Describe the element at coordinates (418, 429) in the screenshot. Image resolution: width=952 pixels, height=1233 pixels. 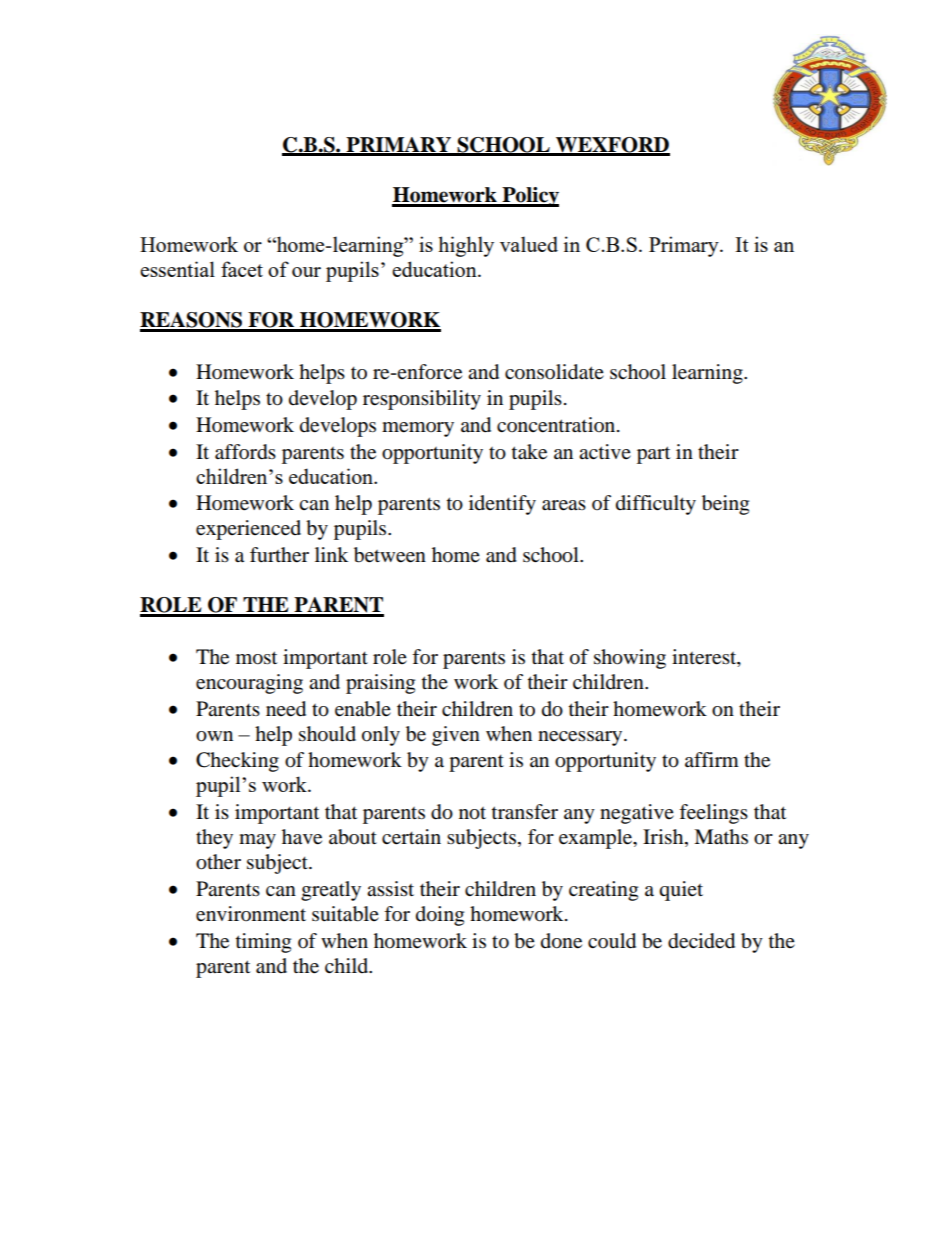
I see `memory` at that location.
